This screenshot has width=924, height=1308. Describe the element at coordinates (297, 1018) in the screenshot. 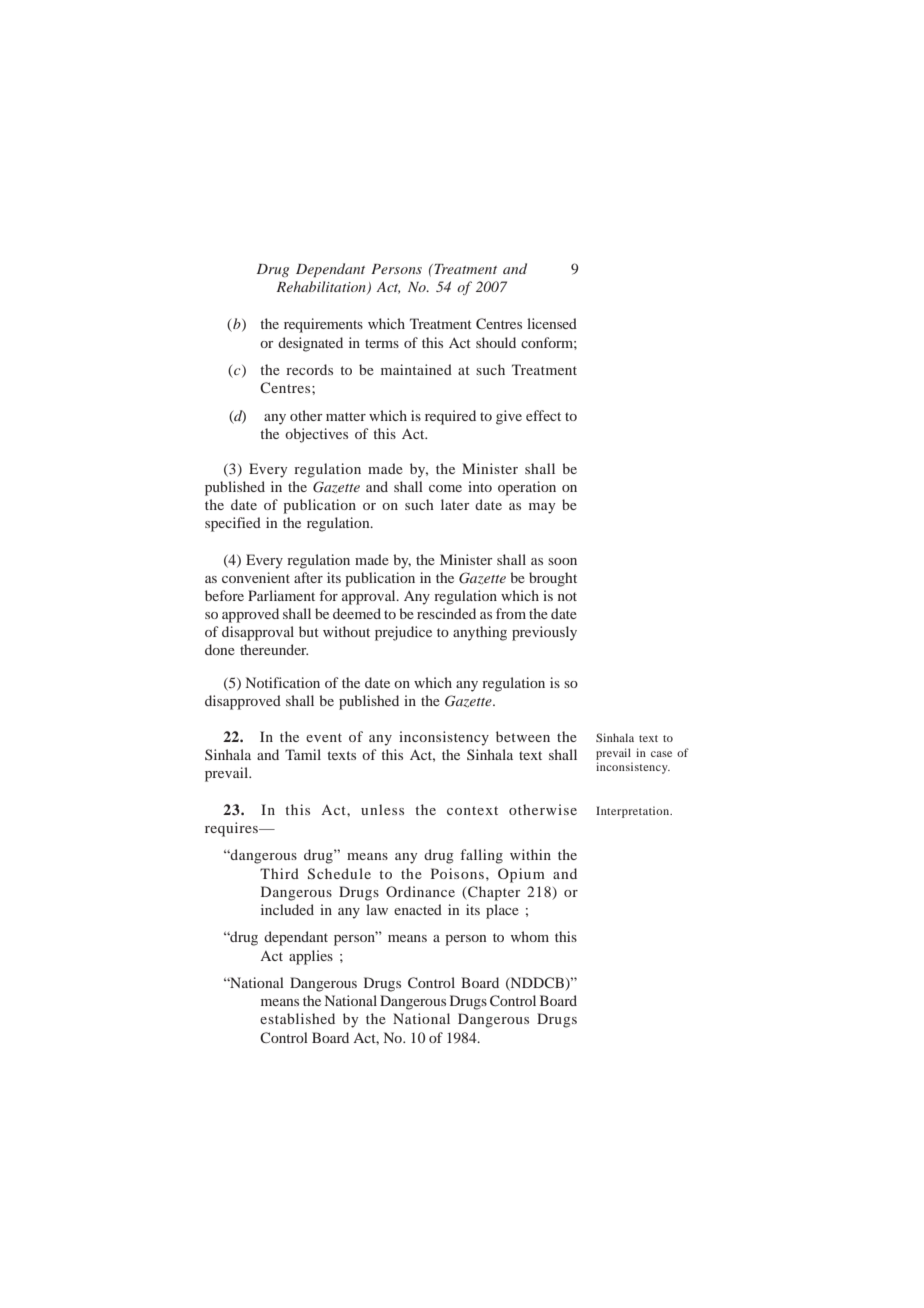

I see `established` at that location.
